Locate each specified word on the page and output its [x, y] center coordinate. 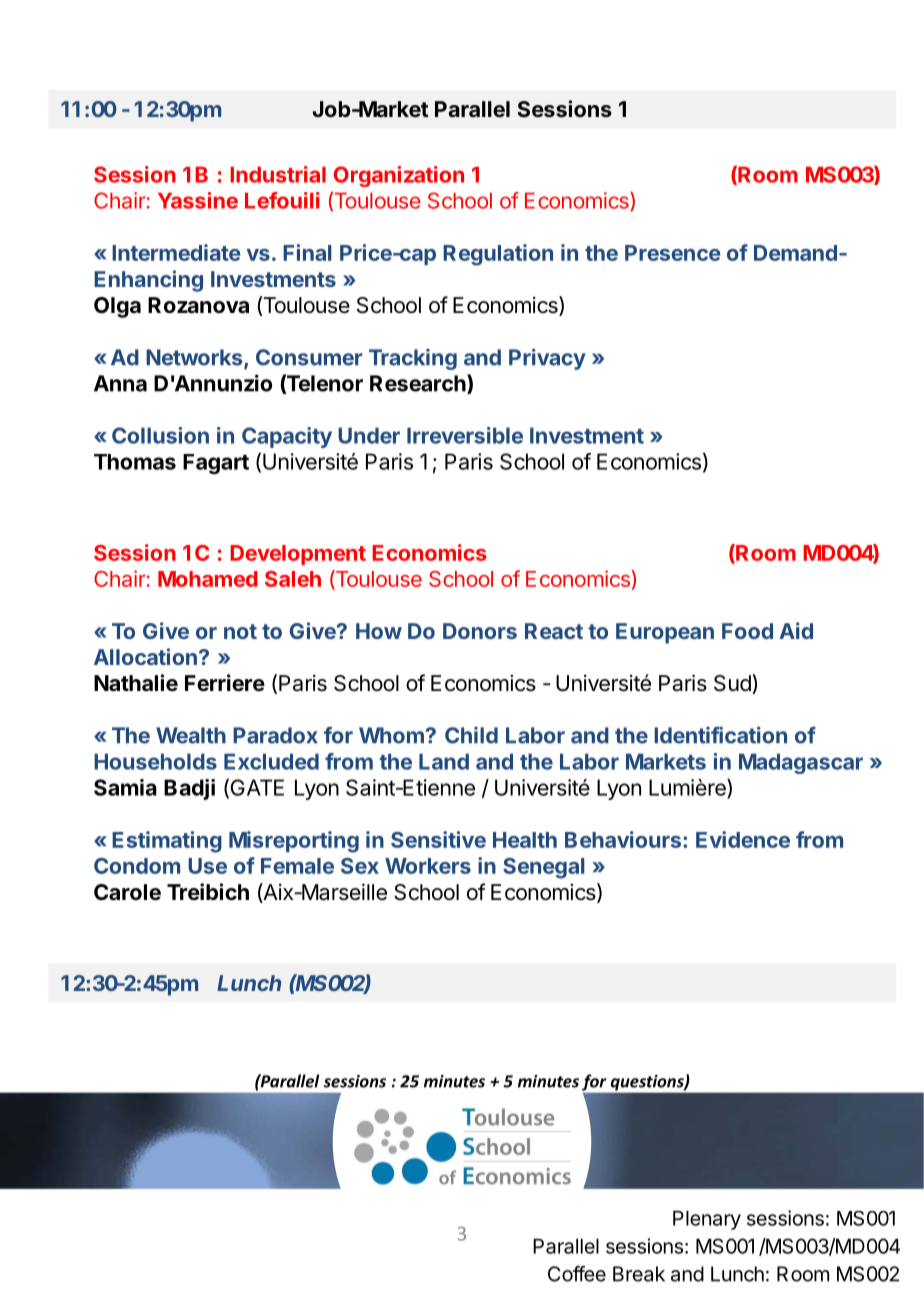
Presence [673, 253]
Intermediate [176, 252]
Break [639, 1274]
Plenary [707, 1220]
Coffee [577, 1274]
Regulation [498, 255]
